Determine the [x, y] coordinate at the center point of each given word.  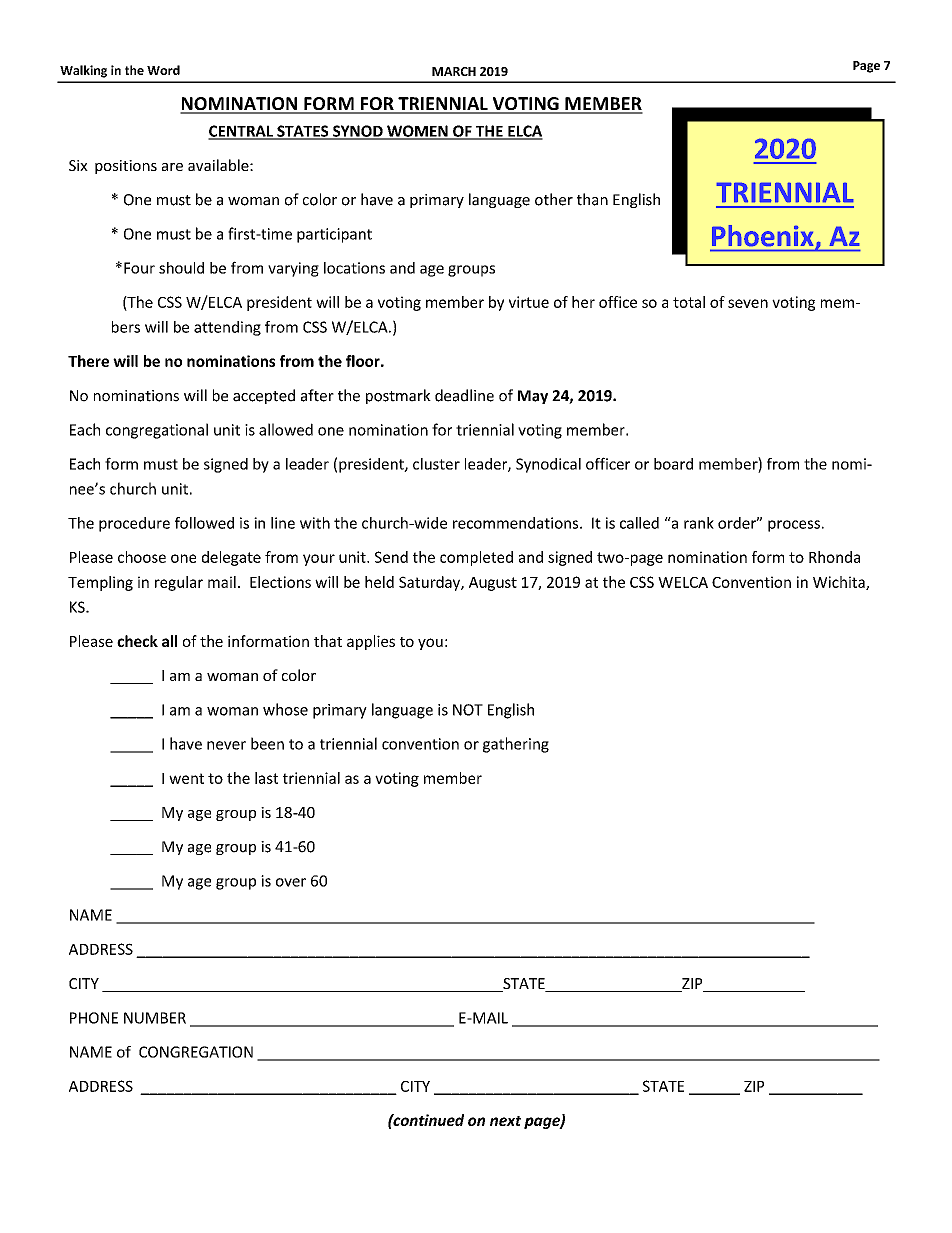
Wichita [840, 583]
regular [179, 583]
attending [227, 328]
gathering [516, 745]
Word [163, 70]
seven [748, 303]
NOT [468, 710]
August [493, 584]
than [592, 199]
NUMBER [155, 1018]
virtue [529, 302]
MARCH [454, 71]
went [186, 778]
